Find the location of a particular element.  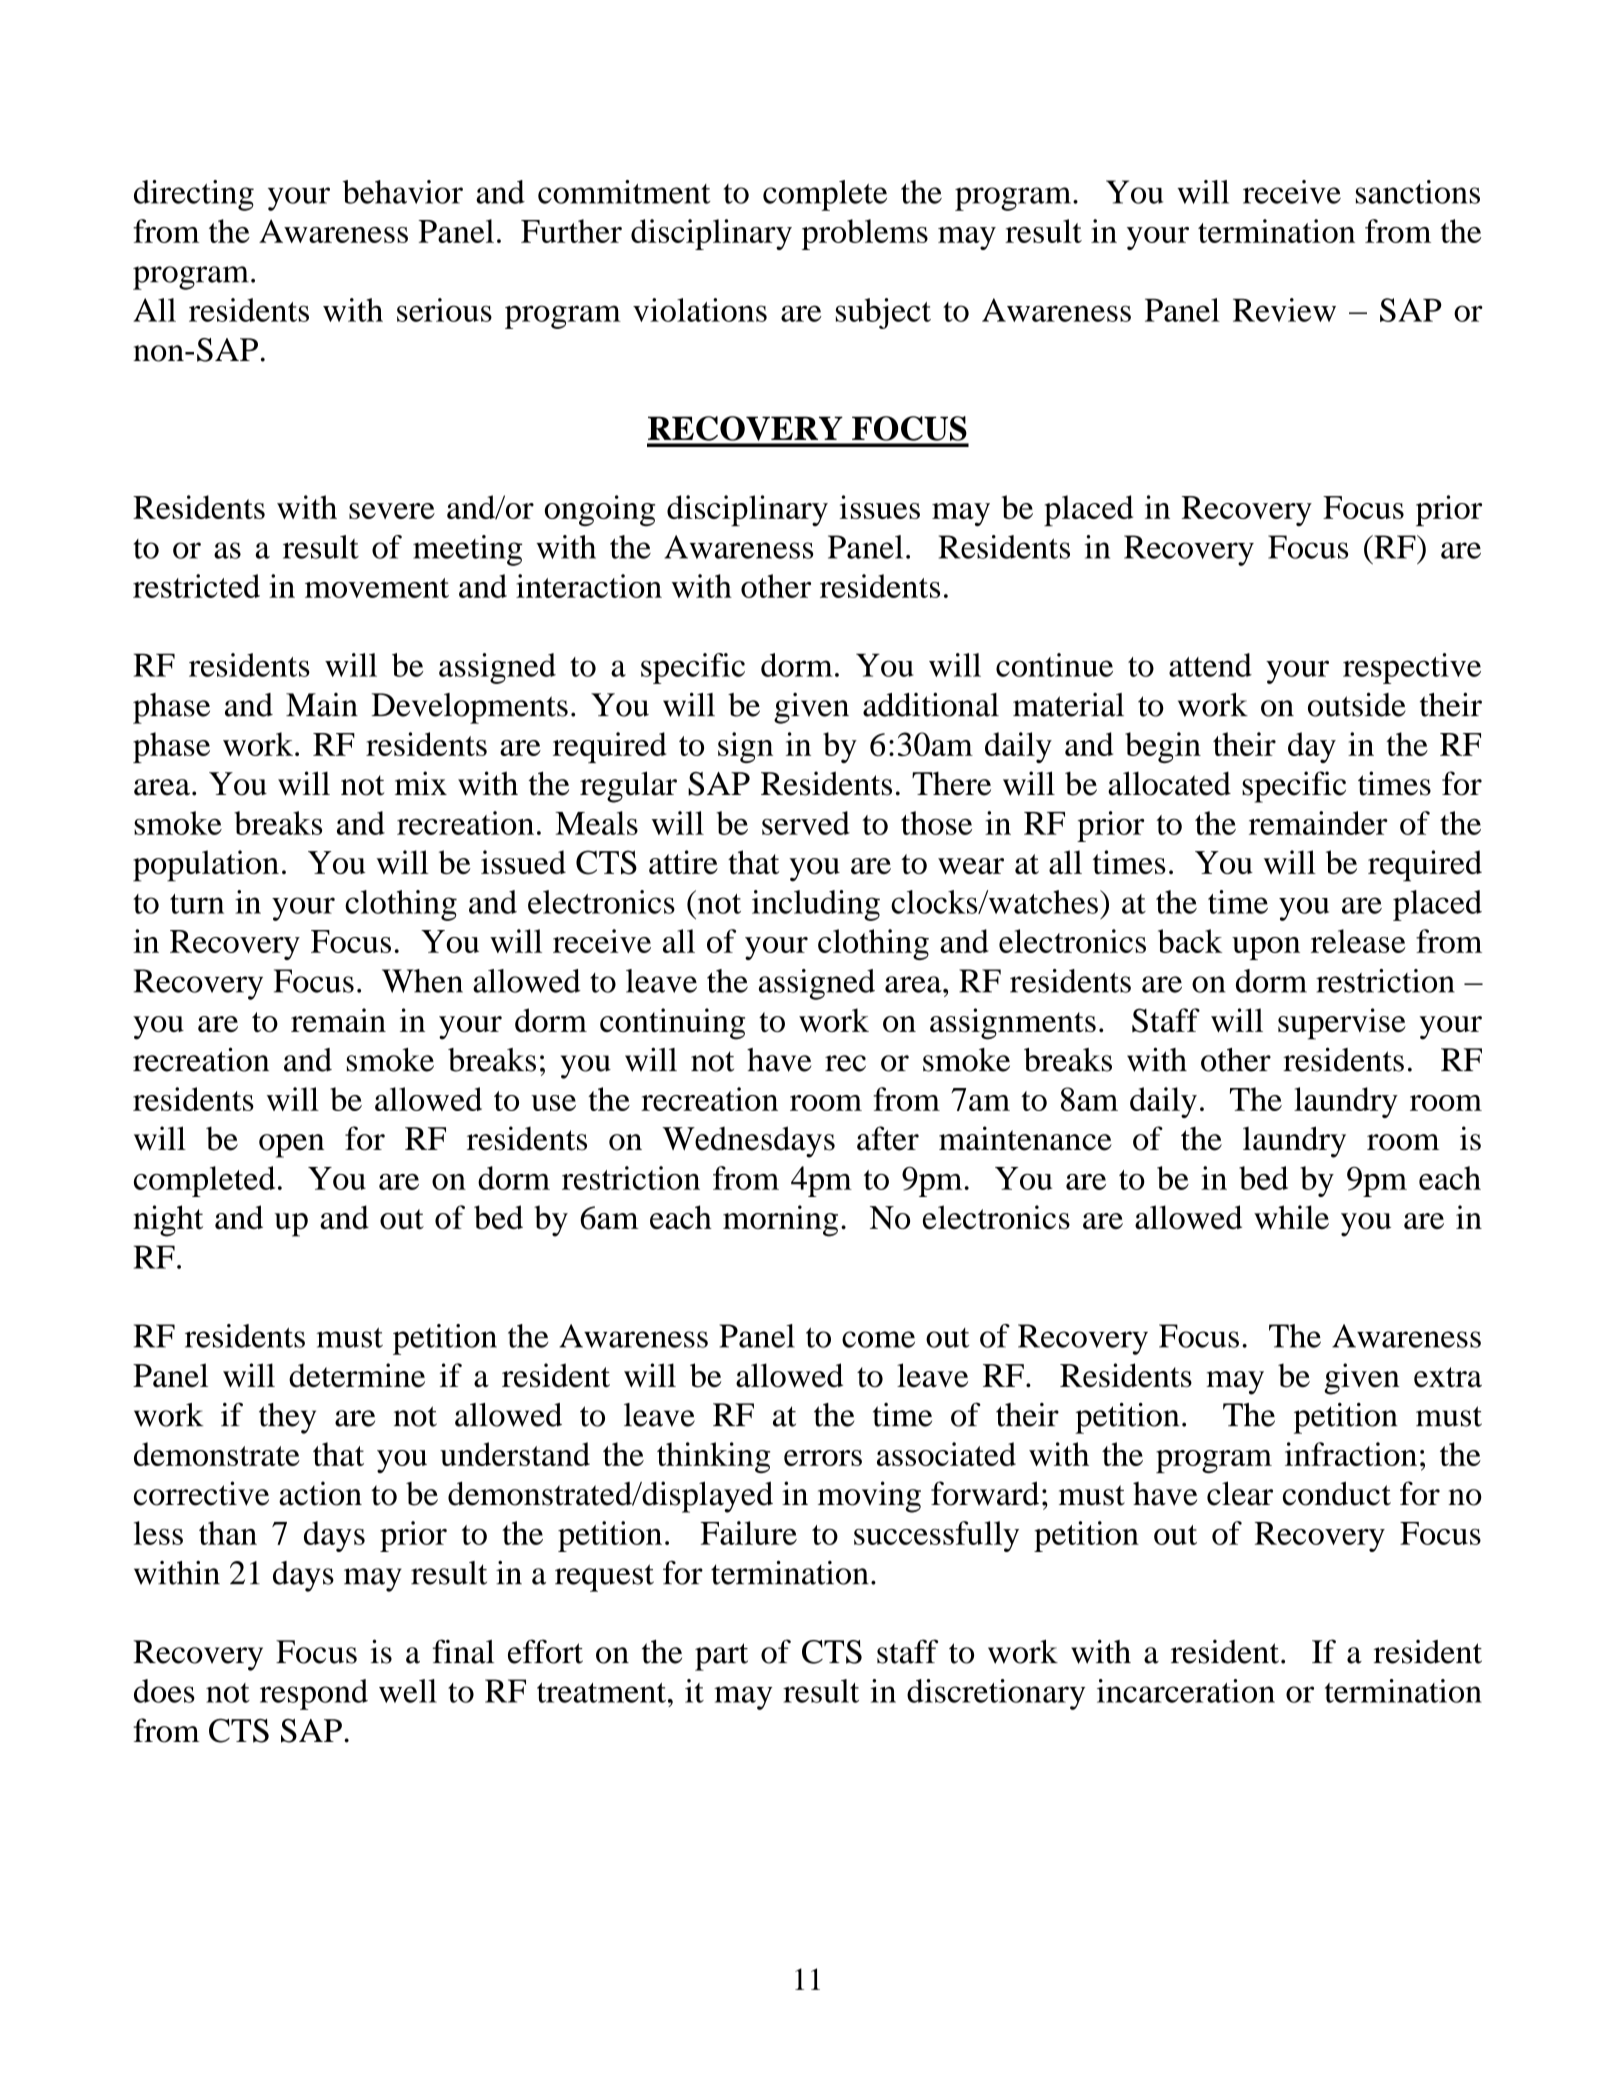

part is located at coordinates (721, 1657).
